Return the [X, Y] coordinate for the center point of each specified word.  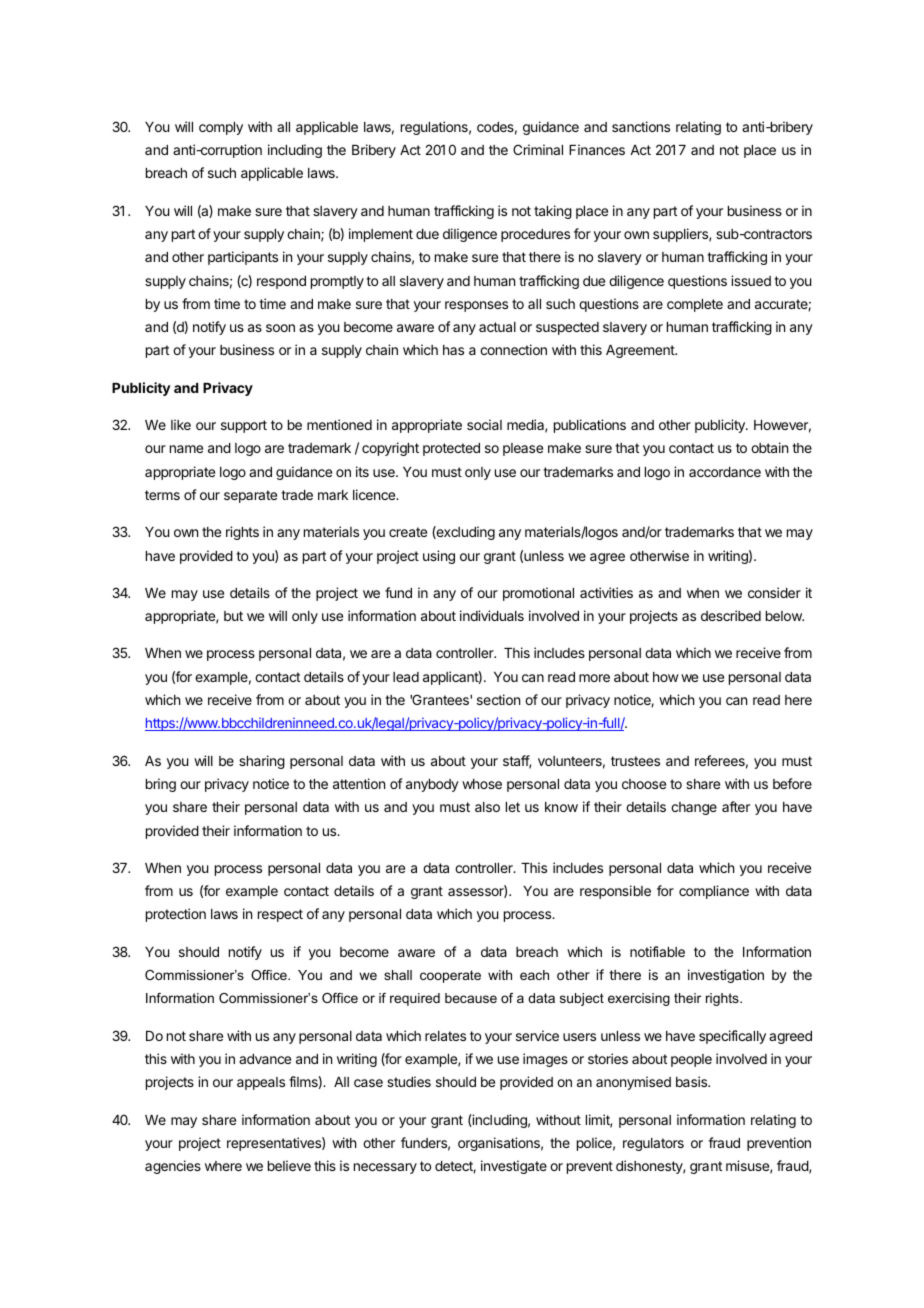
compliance [714, 892]
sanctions [641, 126]
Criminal [538, 149]
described [731, 615]
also [487, 807]
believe [289, 1165]
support [244, 426]
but [233, 616]
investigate [514, 1167]
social [484, 424]
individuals [492, 615]
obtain [769, 447]
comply [221, 128]
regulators [653, 1144]
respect [280, 915]
